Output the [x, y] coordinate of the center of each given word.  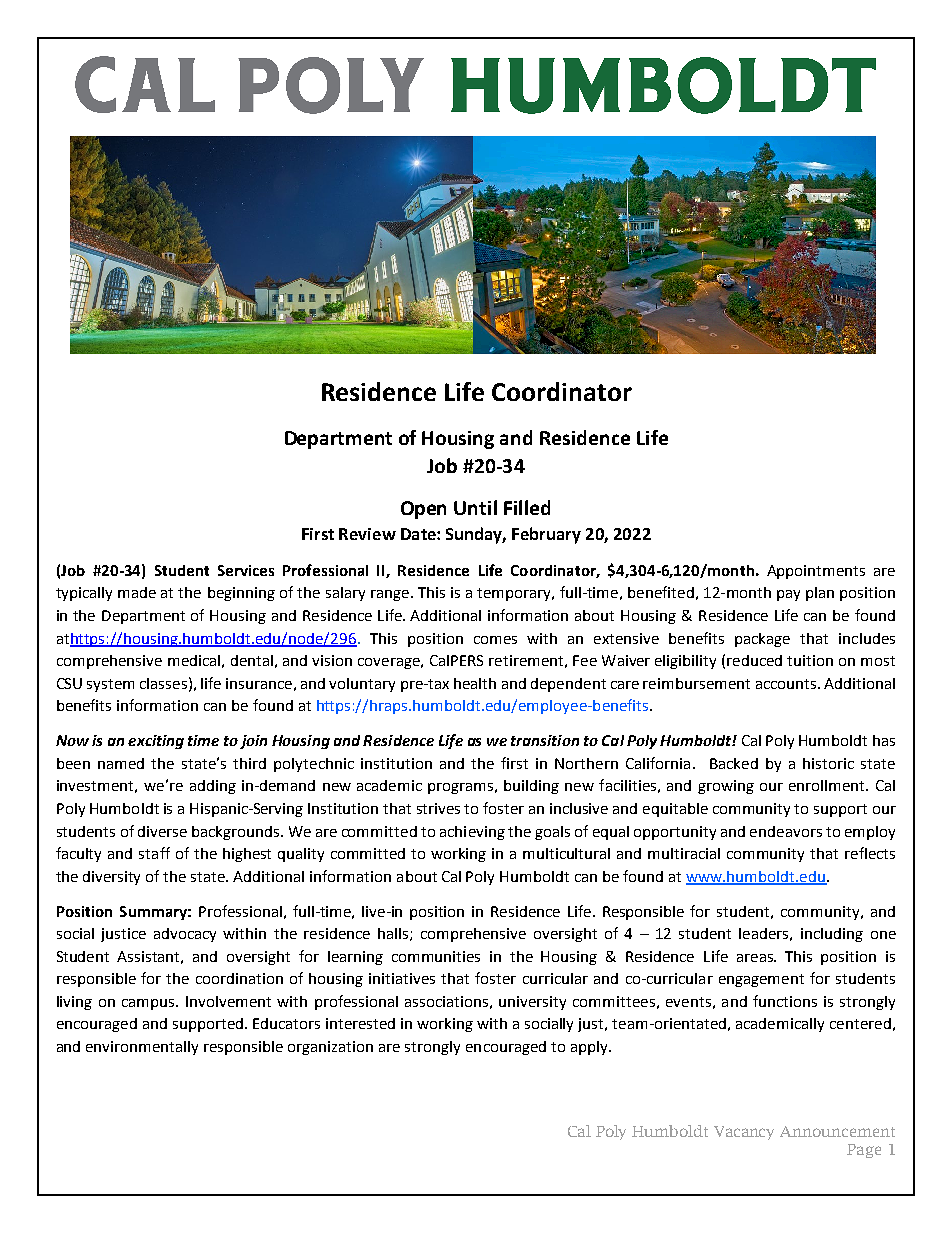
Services [246, 570]
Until [475, 507]
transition [545, 740]
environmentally [142, 1048]
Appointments [816, 572]
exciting [156, 742]
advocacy [185, 935]
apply [590, 1048]
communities [436, 956]
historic [828, 763]
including [832, 935]
